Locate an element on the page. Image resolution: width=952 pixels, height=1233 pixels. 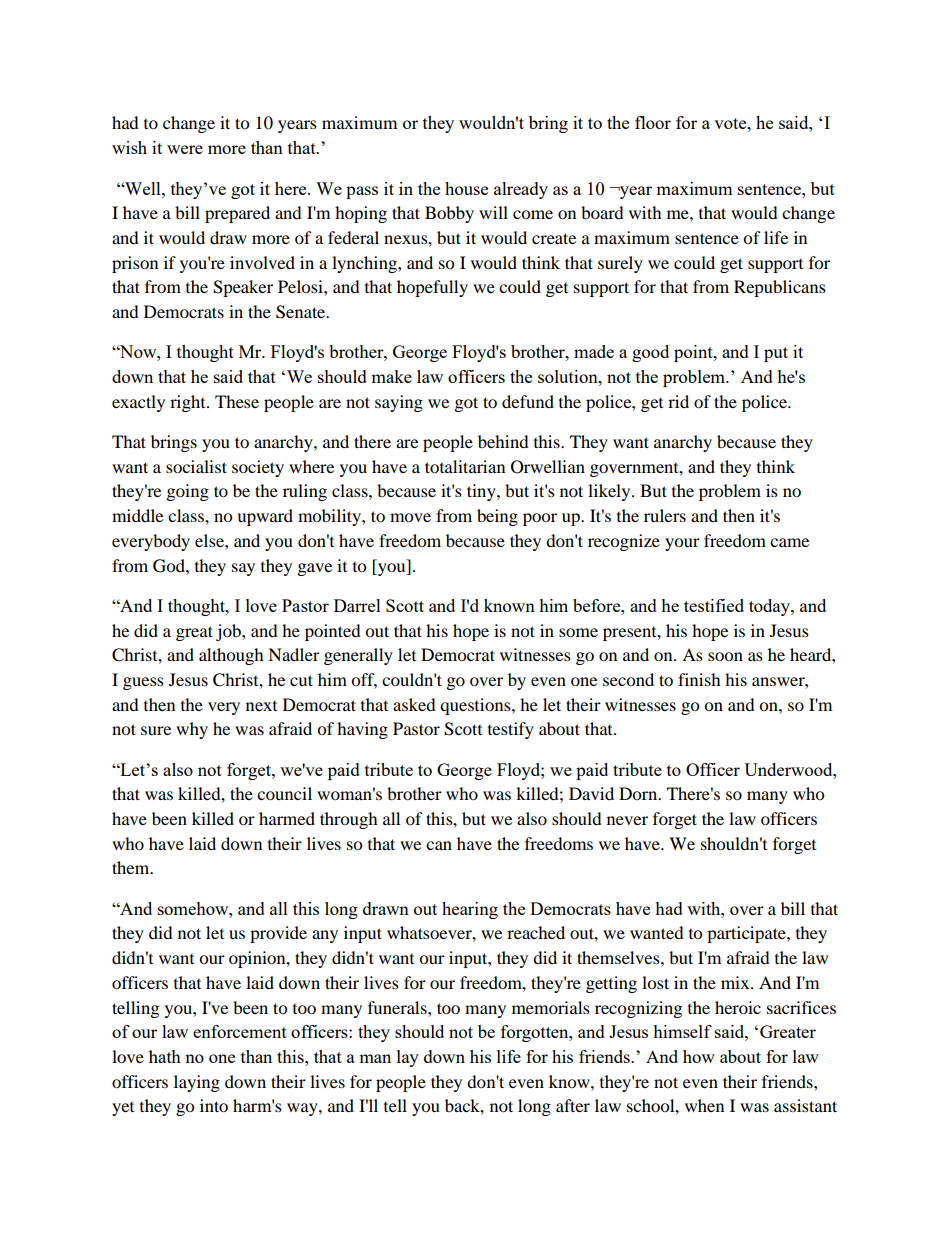
after is located at coordinates (573, 1105).
